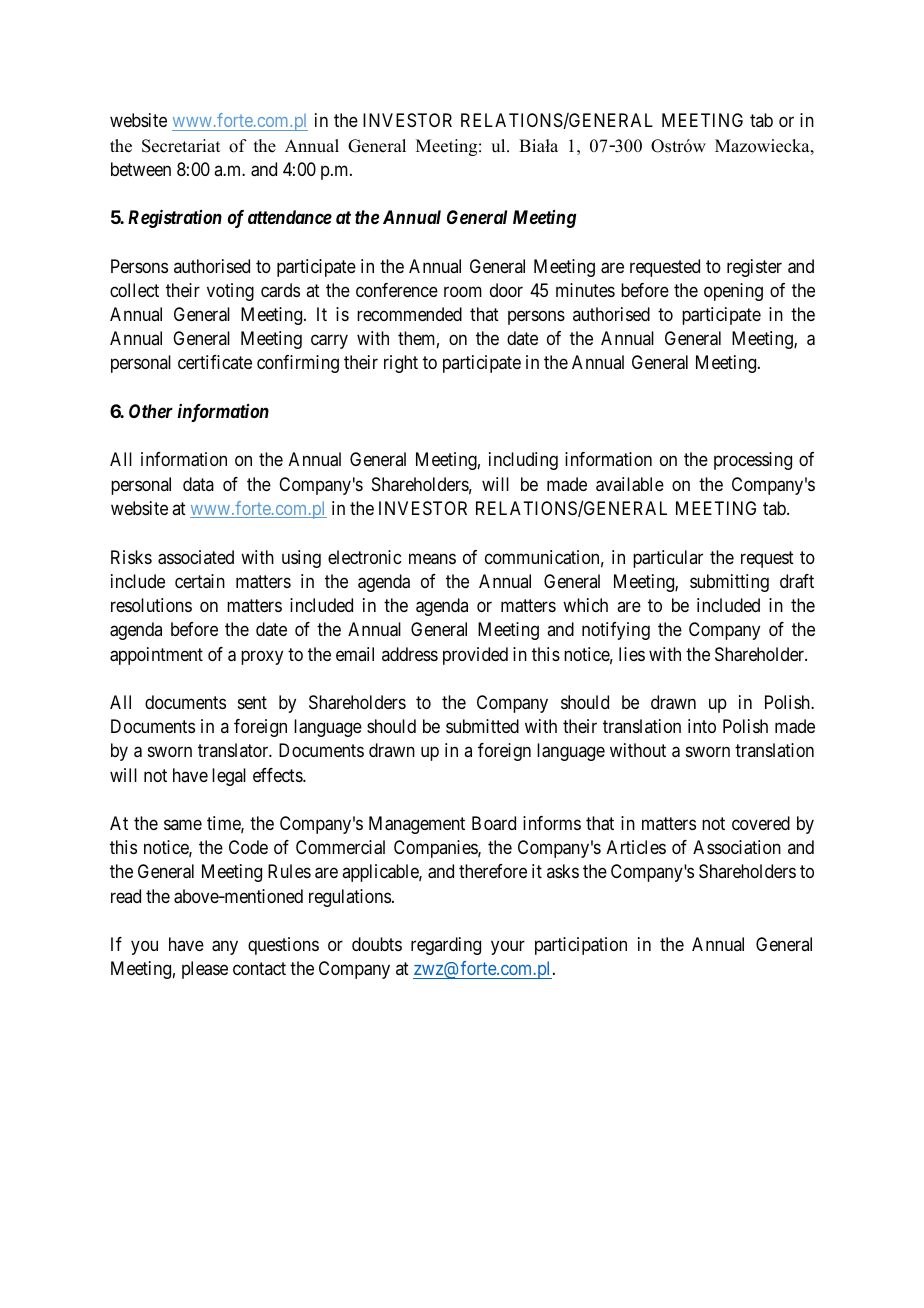  I want to click on submitted, so click(482, 726).
